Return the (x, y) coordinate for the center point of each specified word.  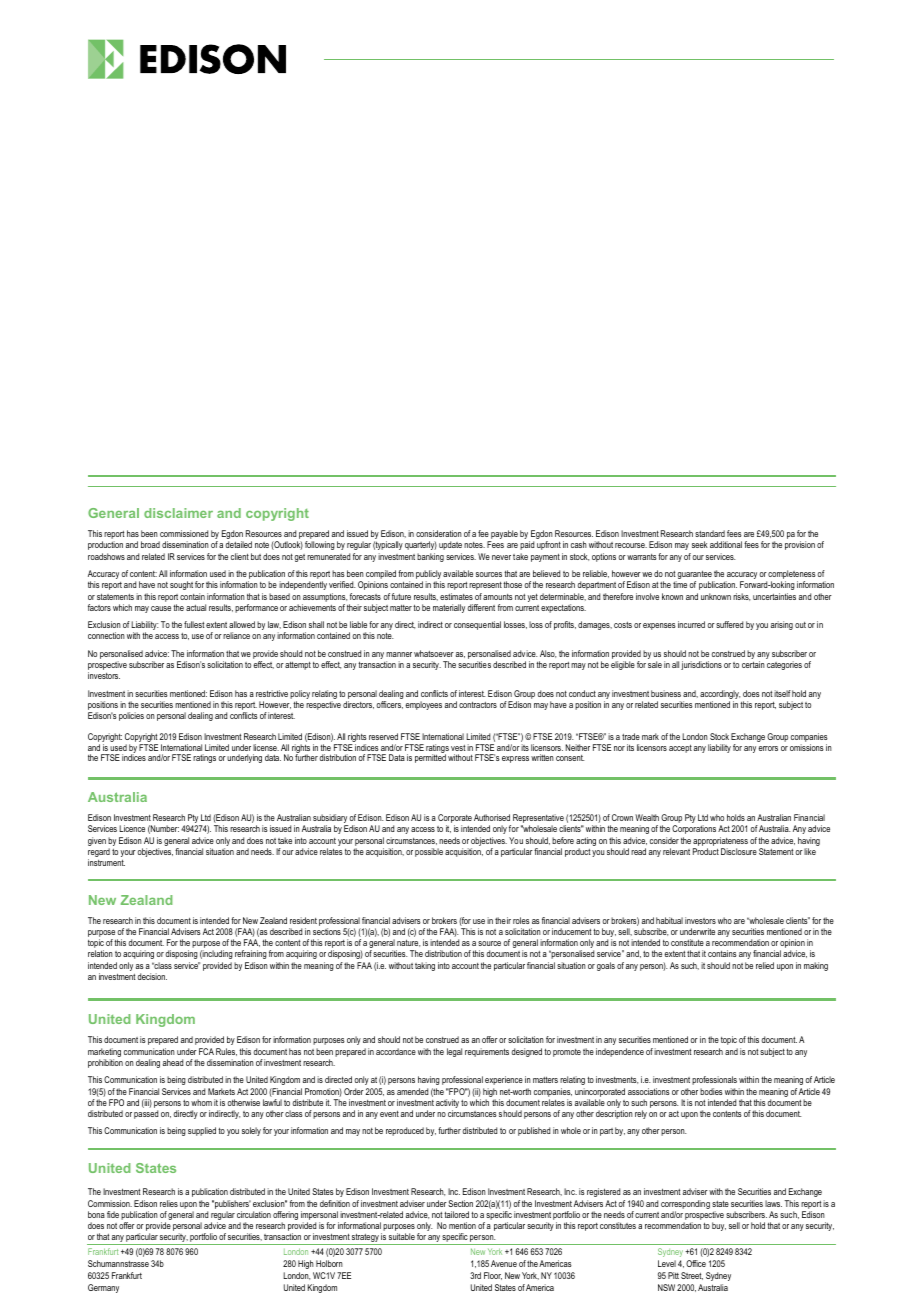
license (266, 747)
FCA (206, 1051)
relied (765, 965)
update (450, 545)
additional (726, 544)
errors (768, 748)
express (515, 759)
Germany (103, 1288)
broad (150, 544)
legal (454, 1052)
